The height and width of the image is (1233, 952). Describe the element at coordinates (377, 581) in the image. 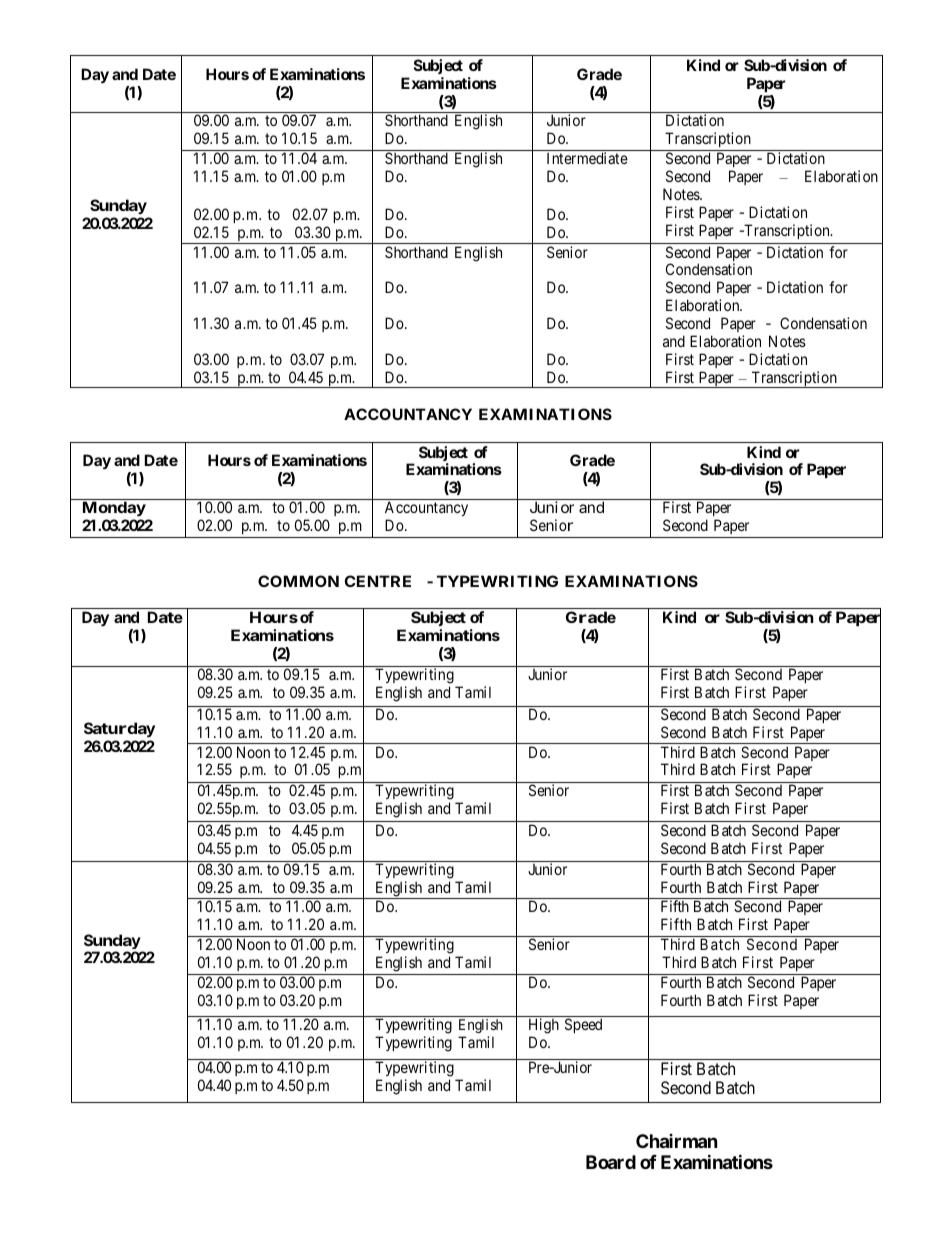

I see `CENTRE` at that location.
